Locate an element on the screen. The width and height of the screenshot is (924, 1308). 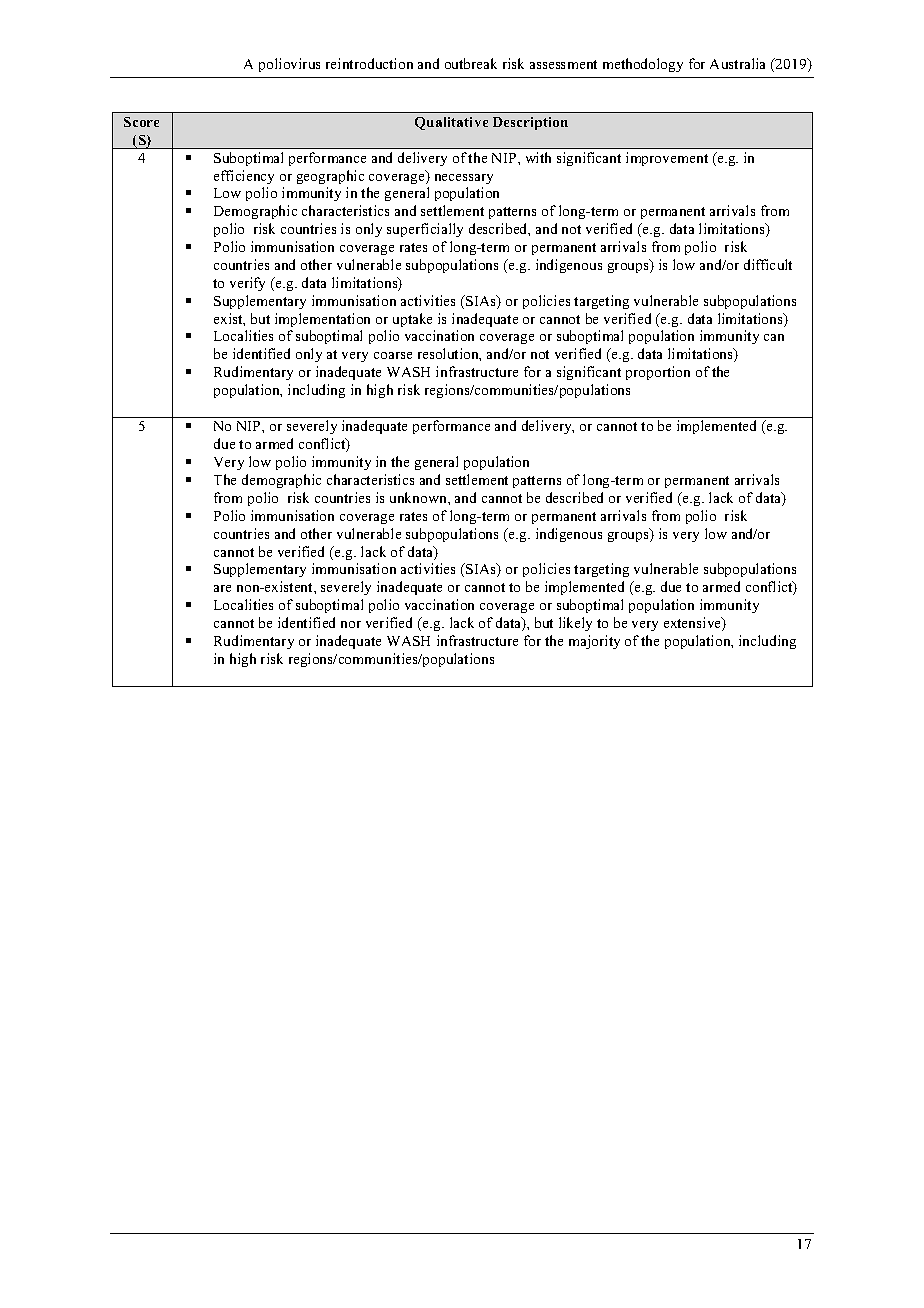
Score is located at coordinates (141, 122).
